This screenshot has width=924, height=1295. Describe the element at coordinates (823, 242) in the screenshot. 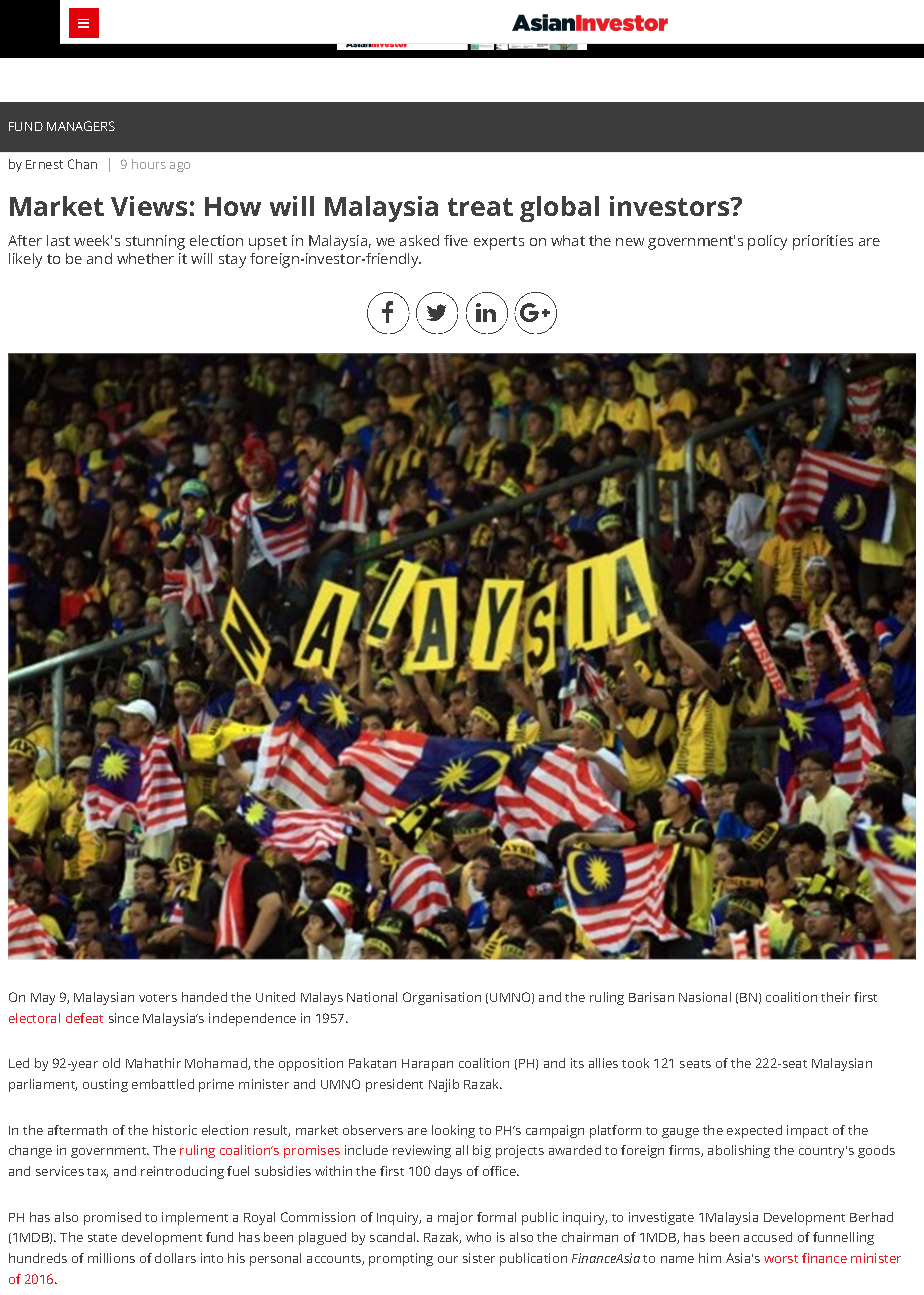

I see `priorities` at that location.
